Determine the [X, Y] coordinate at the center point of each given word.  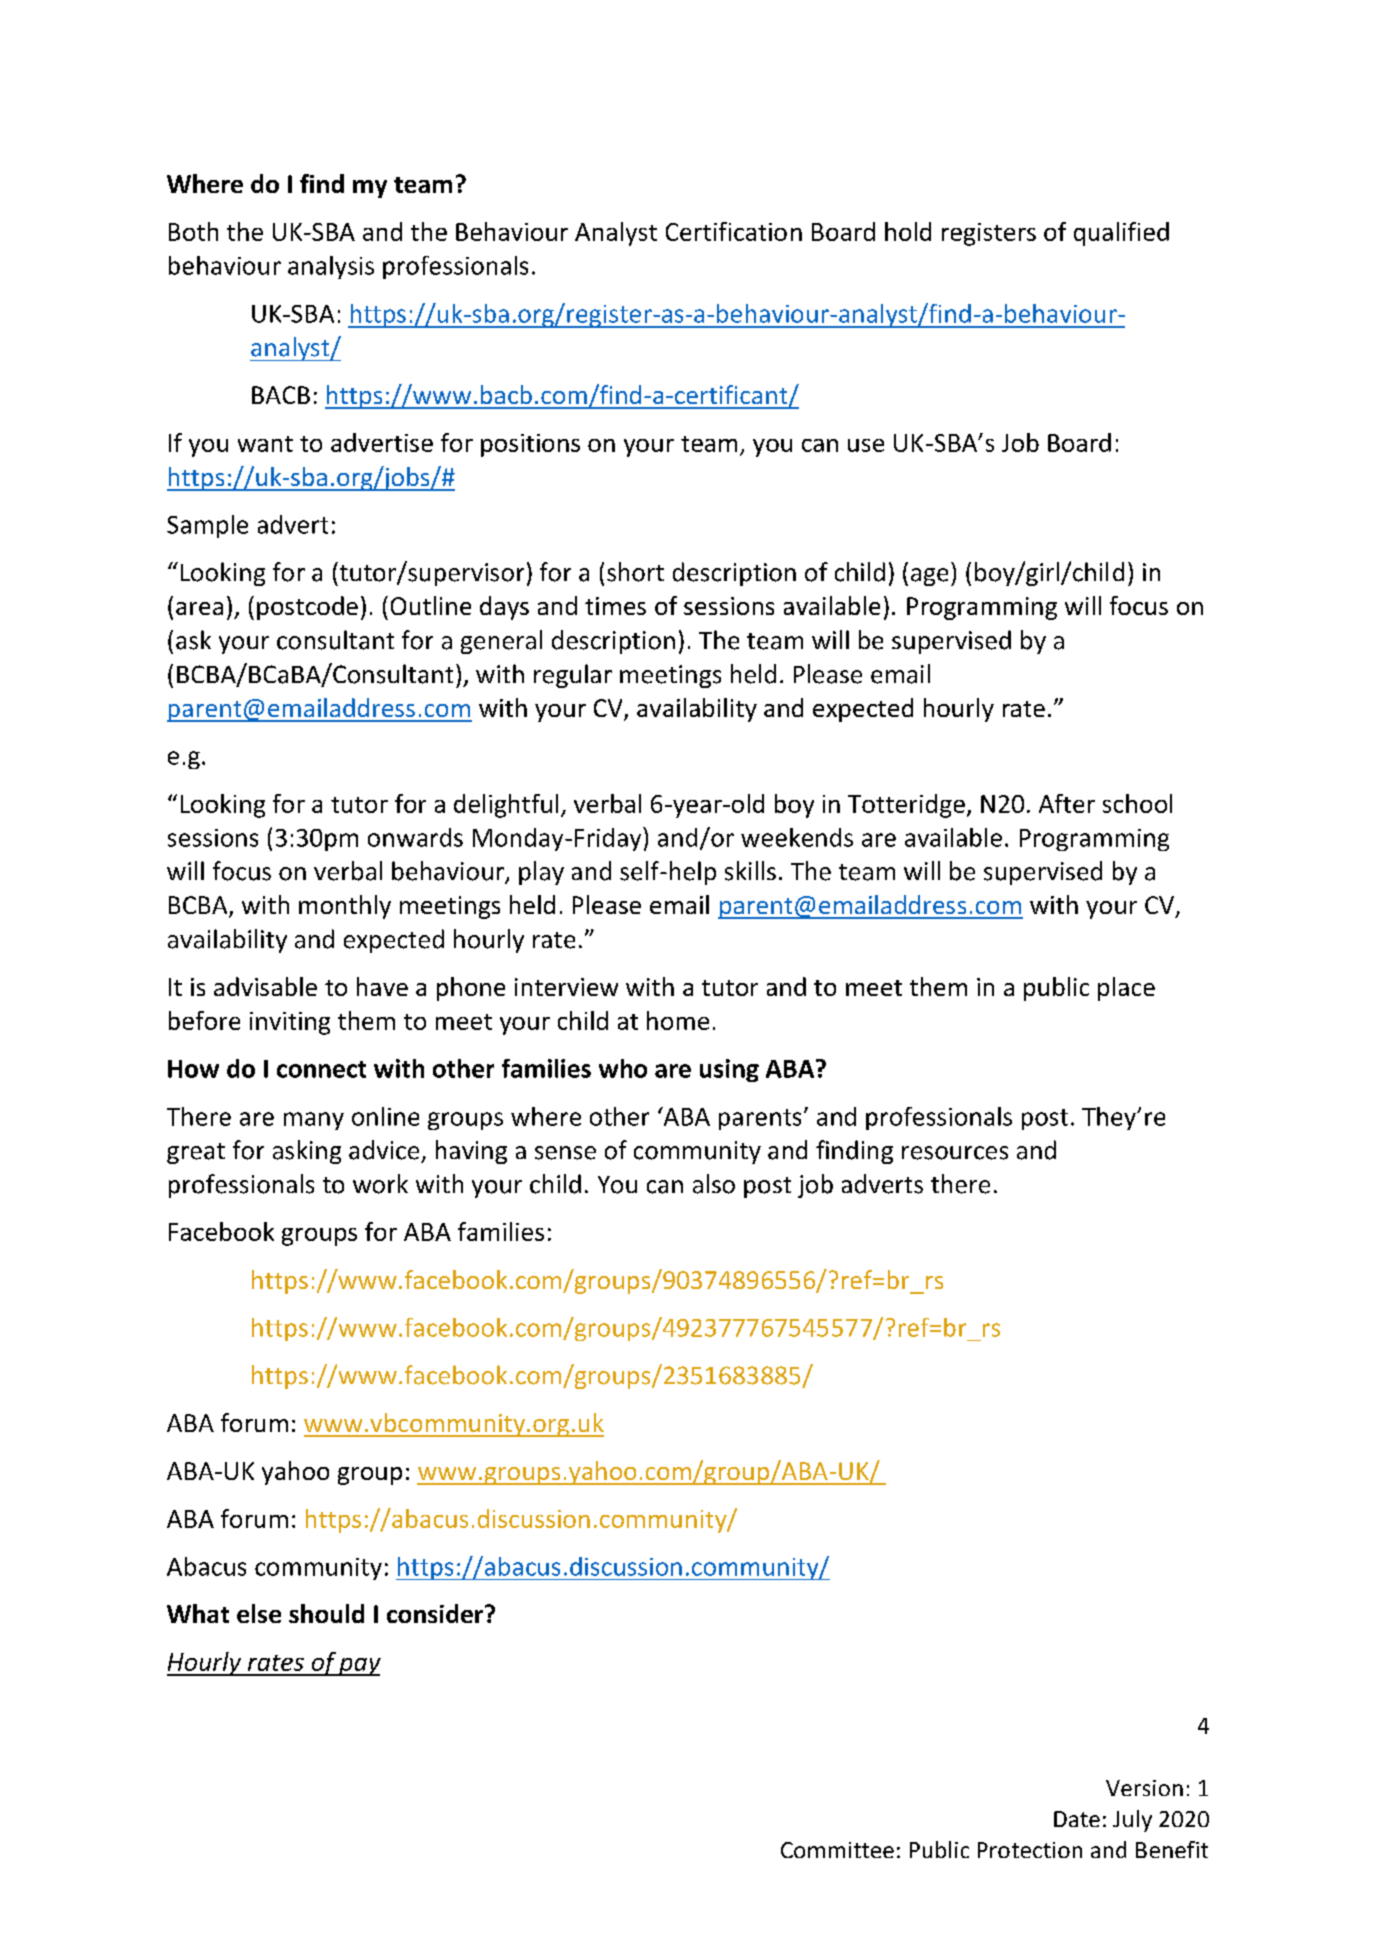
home [678, 1020]
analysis [331, 267]
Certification [734, 231]
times [615, 606]
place [1126, 989]
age [929, 577]
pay [359, 1667]
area [199, 608]
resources [955, 1153]
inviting [290, 1023]
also [714, 1184]
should [326, 1613]
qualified [1121, 234]
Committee [837, 1850]
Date [1077, 1819]
